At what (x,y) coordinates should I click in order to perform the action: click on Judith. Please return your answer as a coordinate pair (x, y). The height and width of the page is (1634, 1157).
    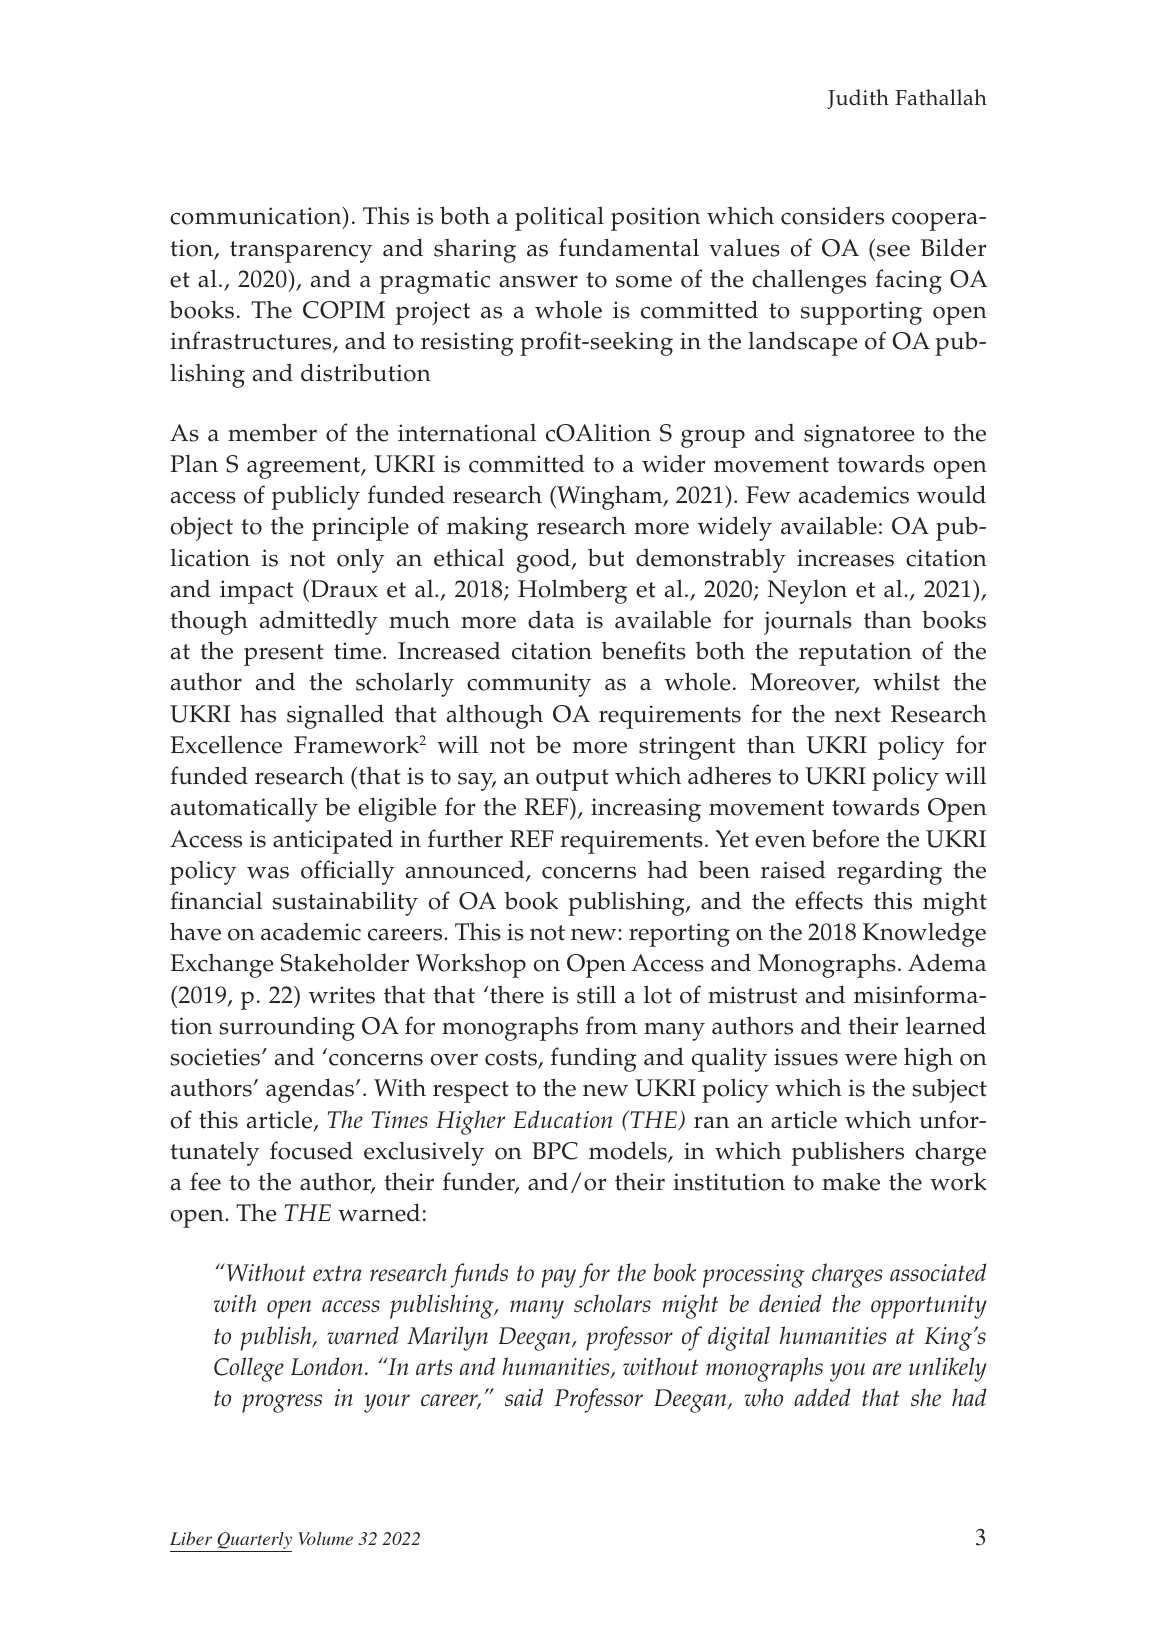
    Looking at the image, I should click on (858, 99).
